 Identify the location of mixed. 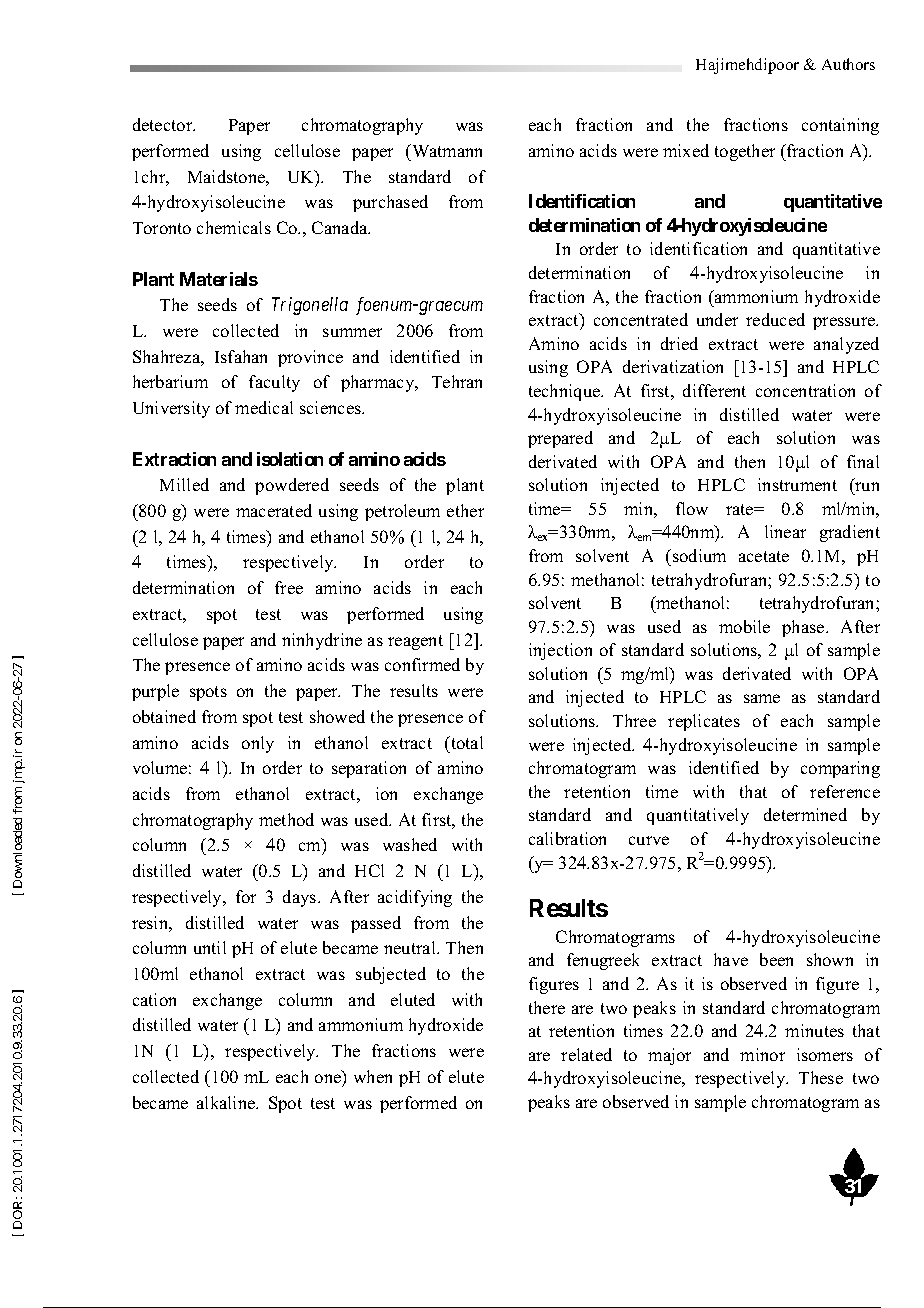
(686, 150).
